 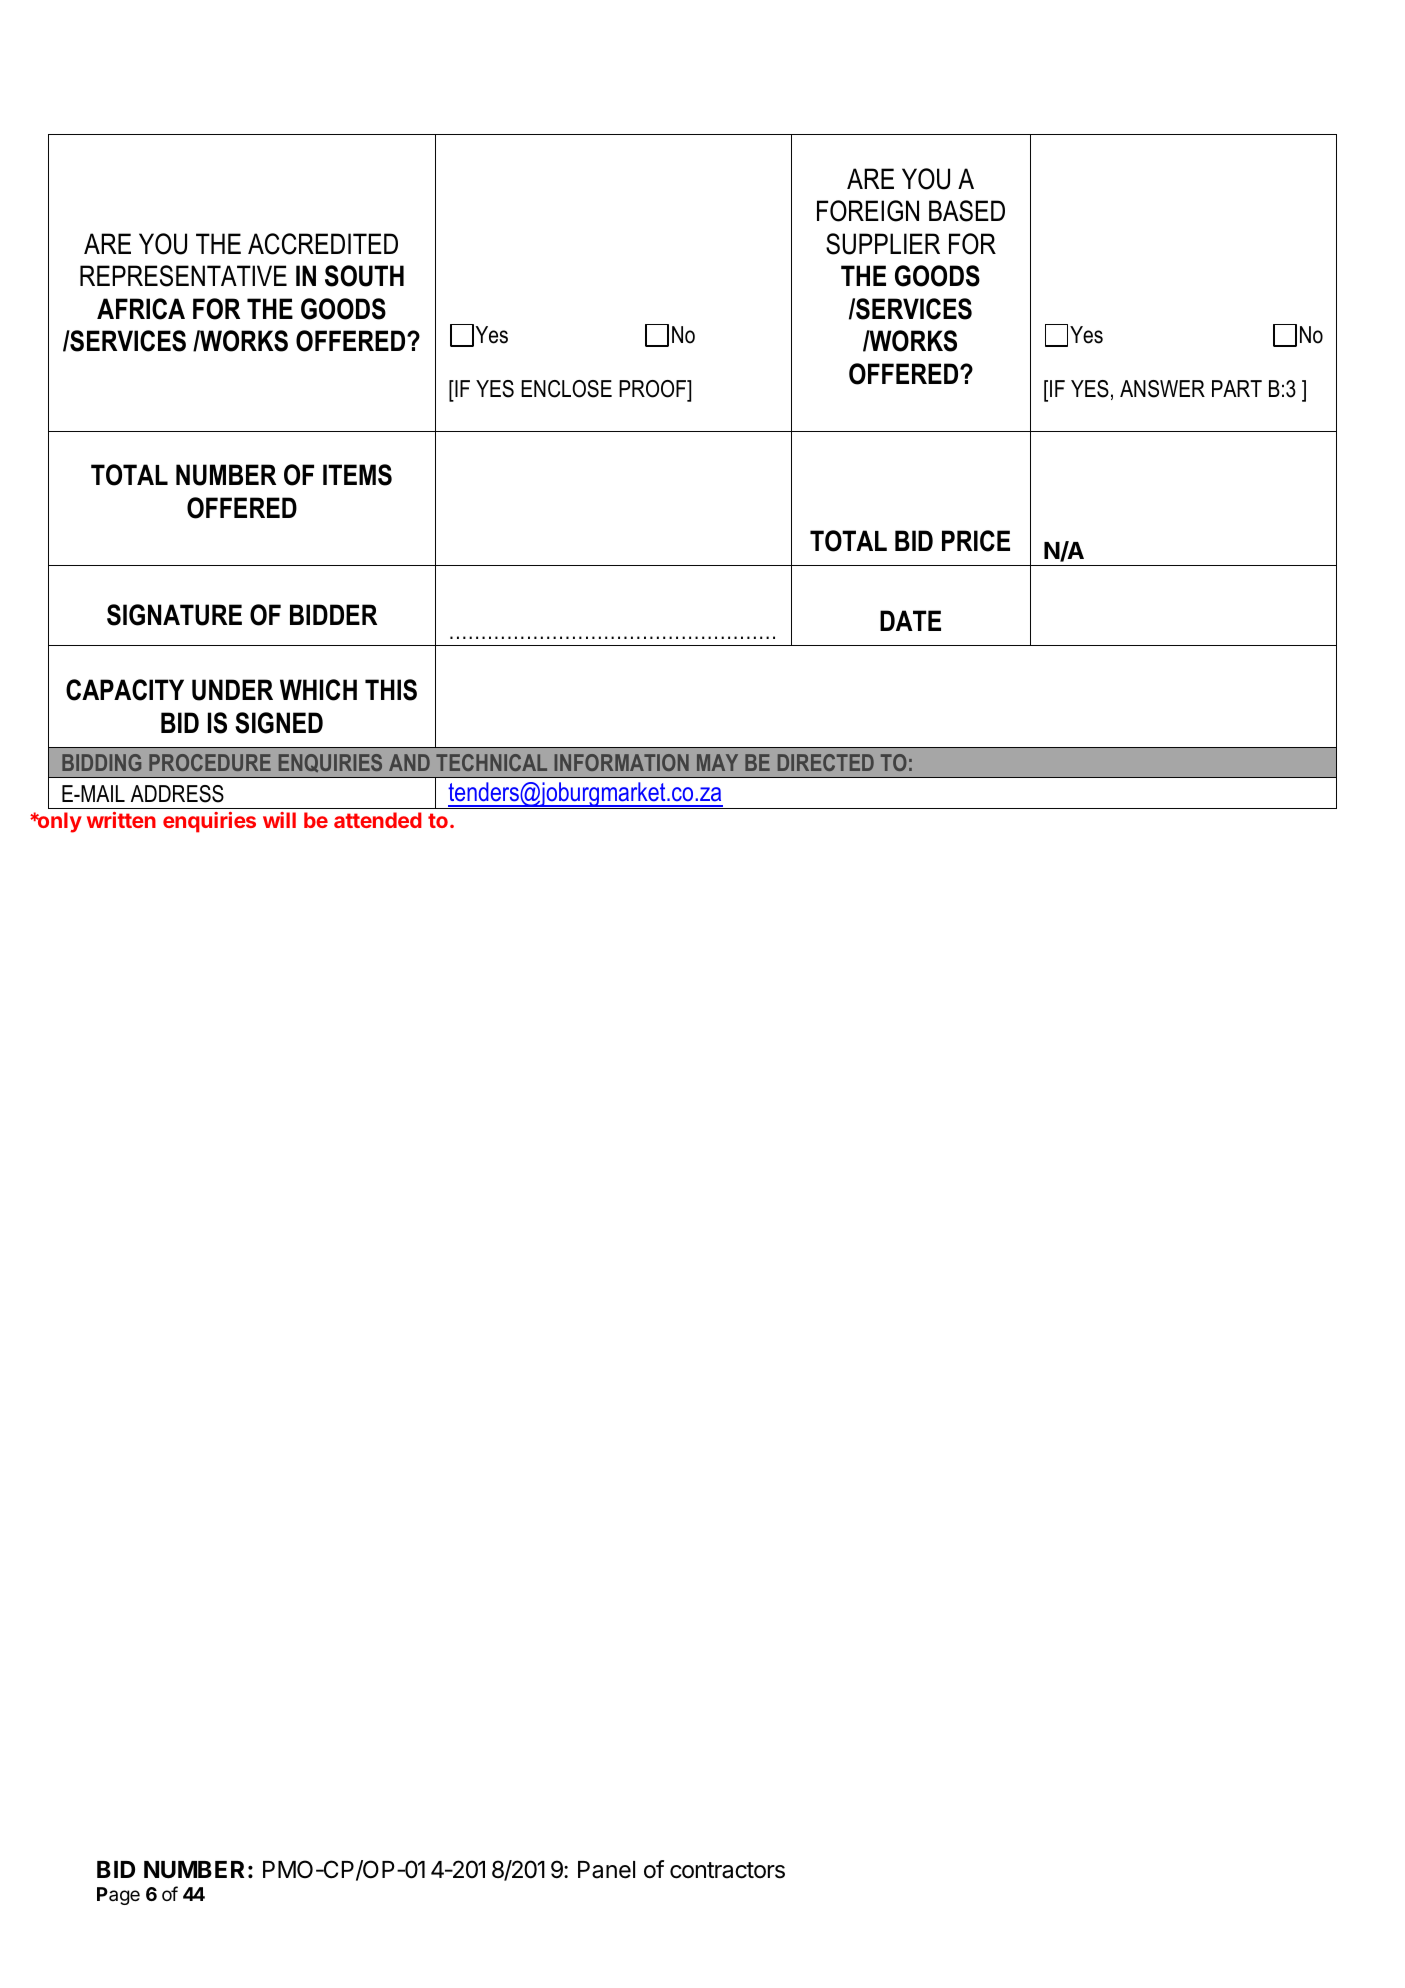 I want to click on SIGNATURE, so click(x=174, y=615).
